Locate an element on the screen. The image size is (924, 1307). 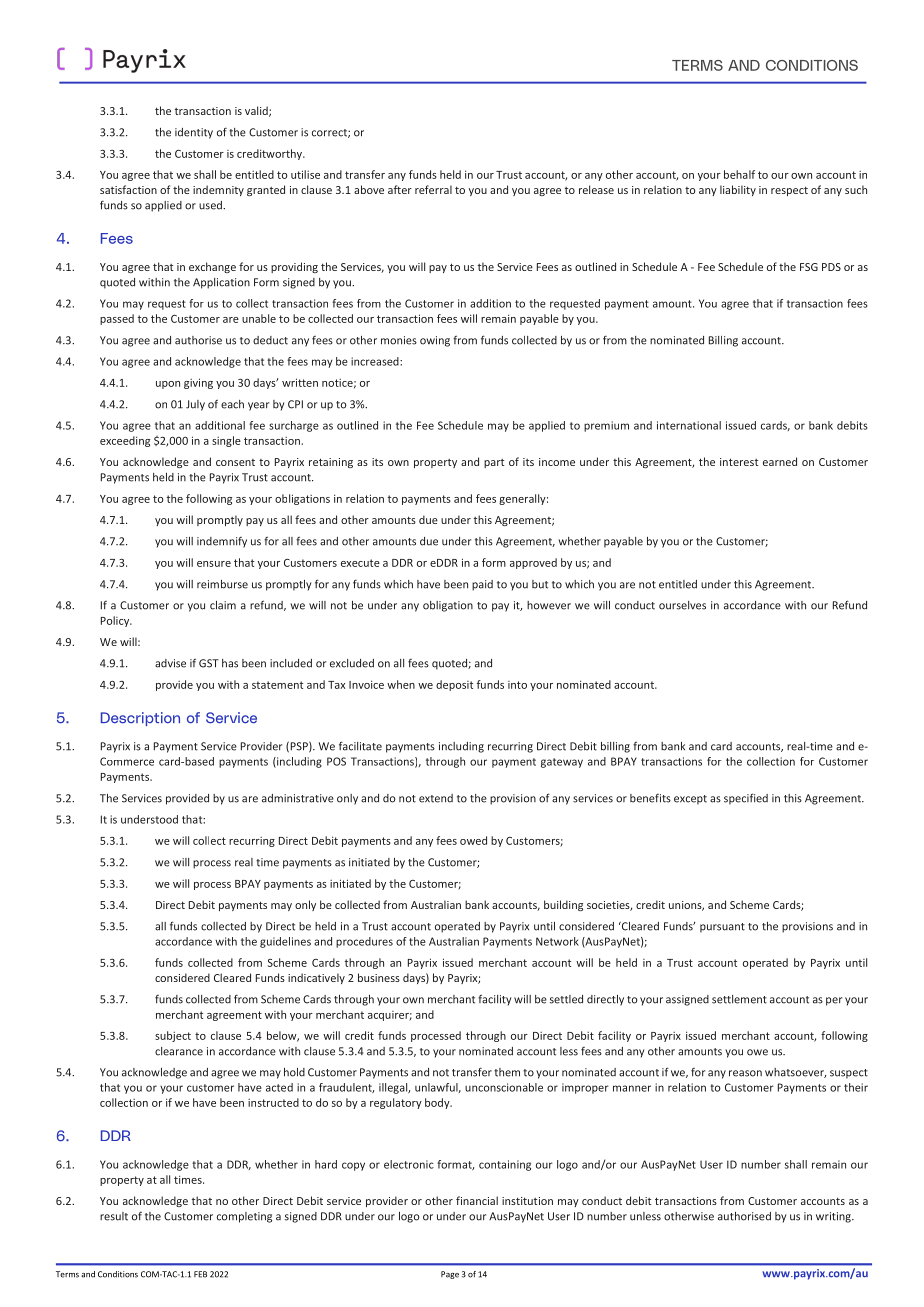
FEB is located at coordinates (200, 1274).
